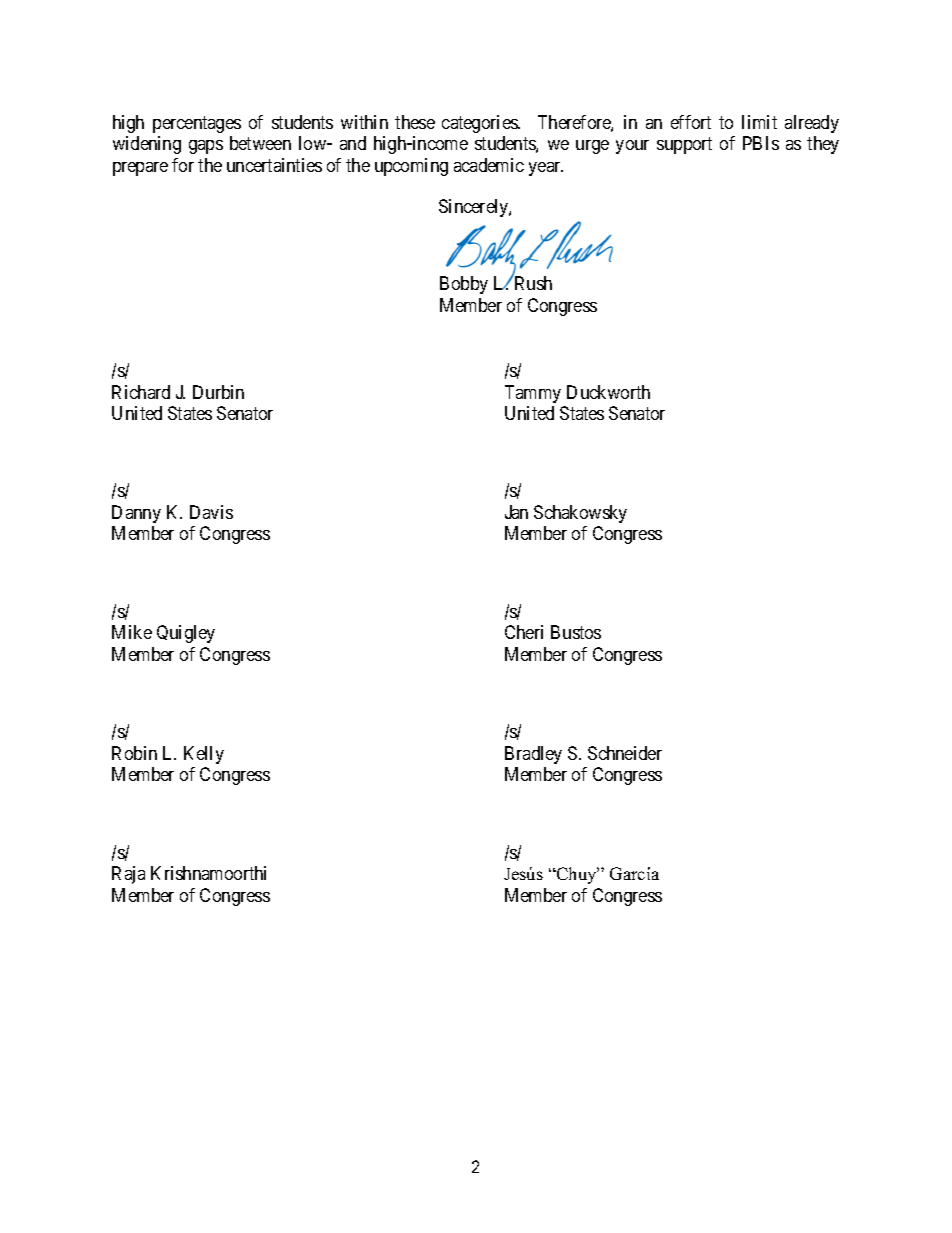 This image has height=1233, width=952. What do you see at coordinates (516, 512) in the image?
I see `Jan` at bounding box center [516, 512].
